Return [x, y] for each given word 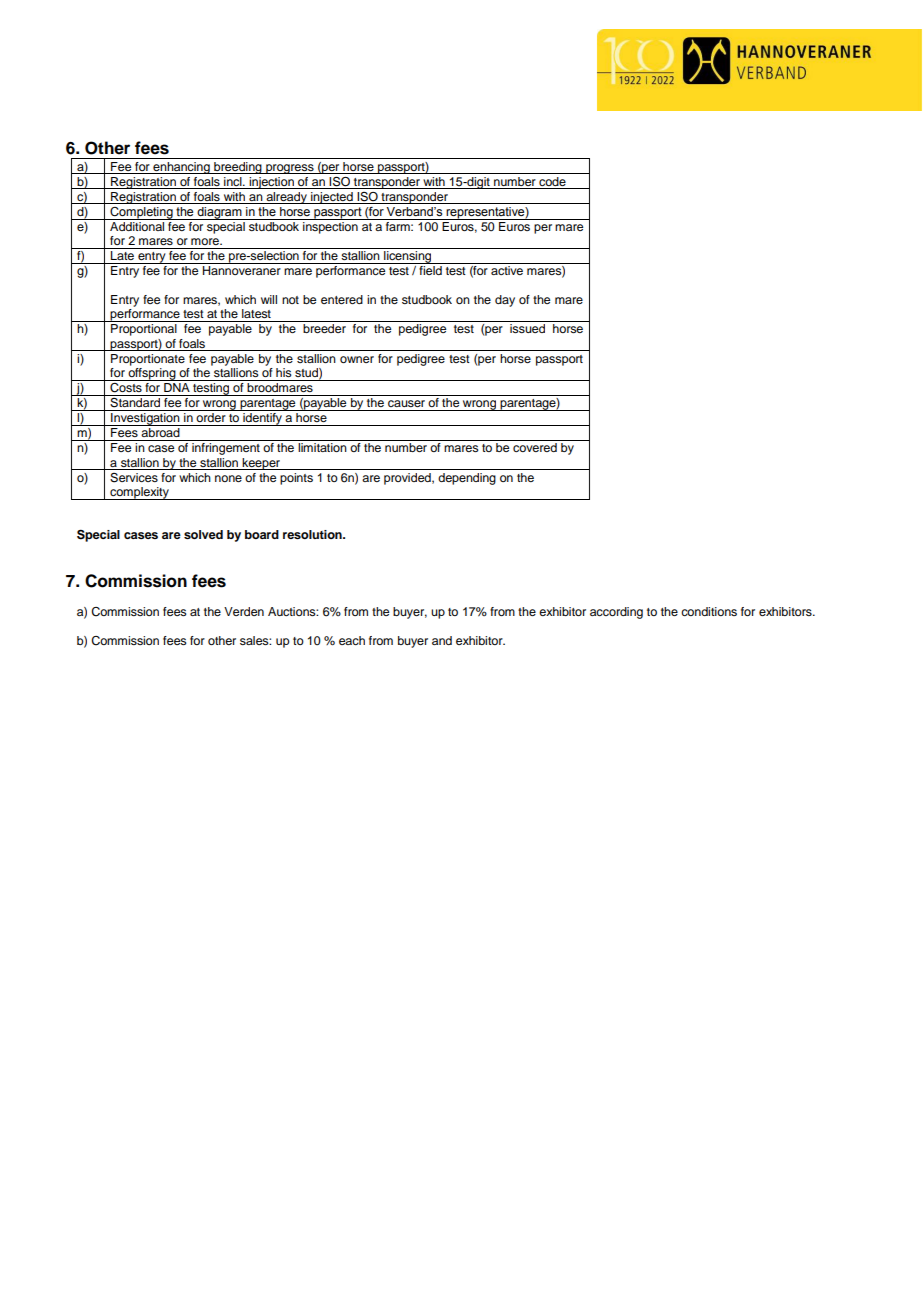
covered [535, 447]
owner [357, 359]
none [228, 478]
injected [332, 198]
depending [467, 479]
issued [527, 328]
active [507, 270]
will [269, 299]
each [352, 640]
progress [290, 169]
